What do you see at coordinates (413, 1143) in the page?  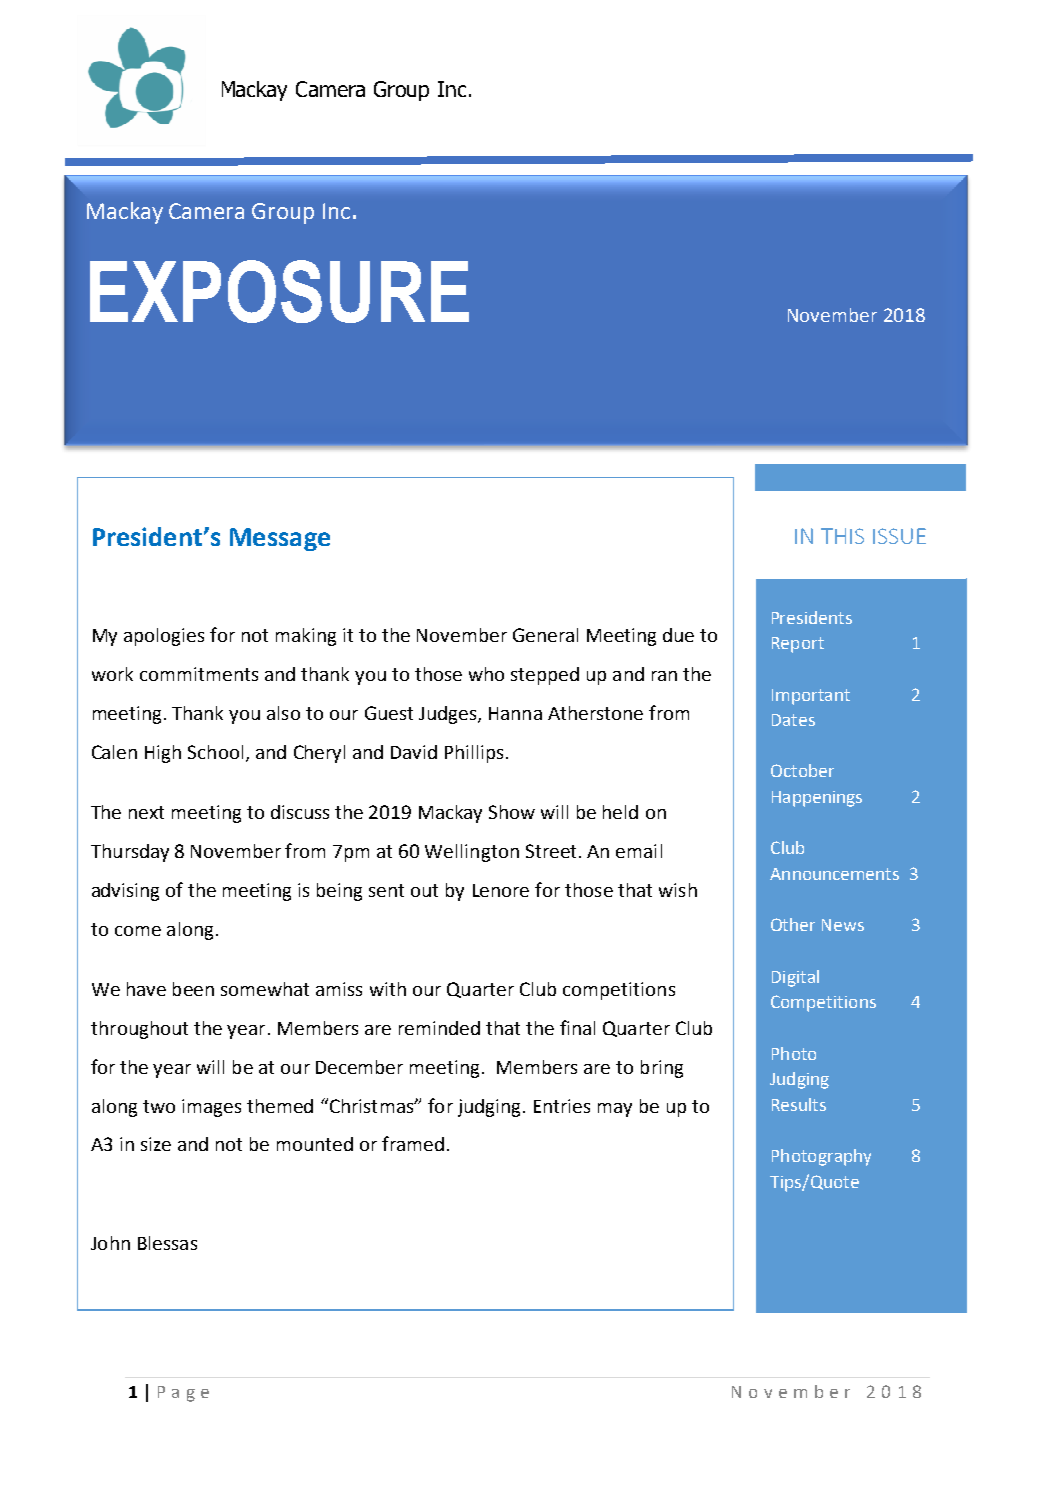 I see `framed` at bounding box center [413, 1143].
